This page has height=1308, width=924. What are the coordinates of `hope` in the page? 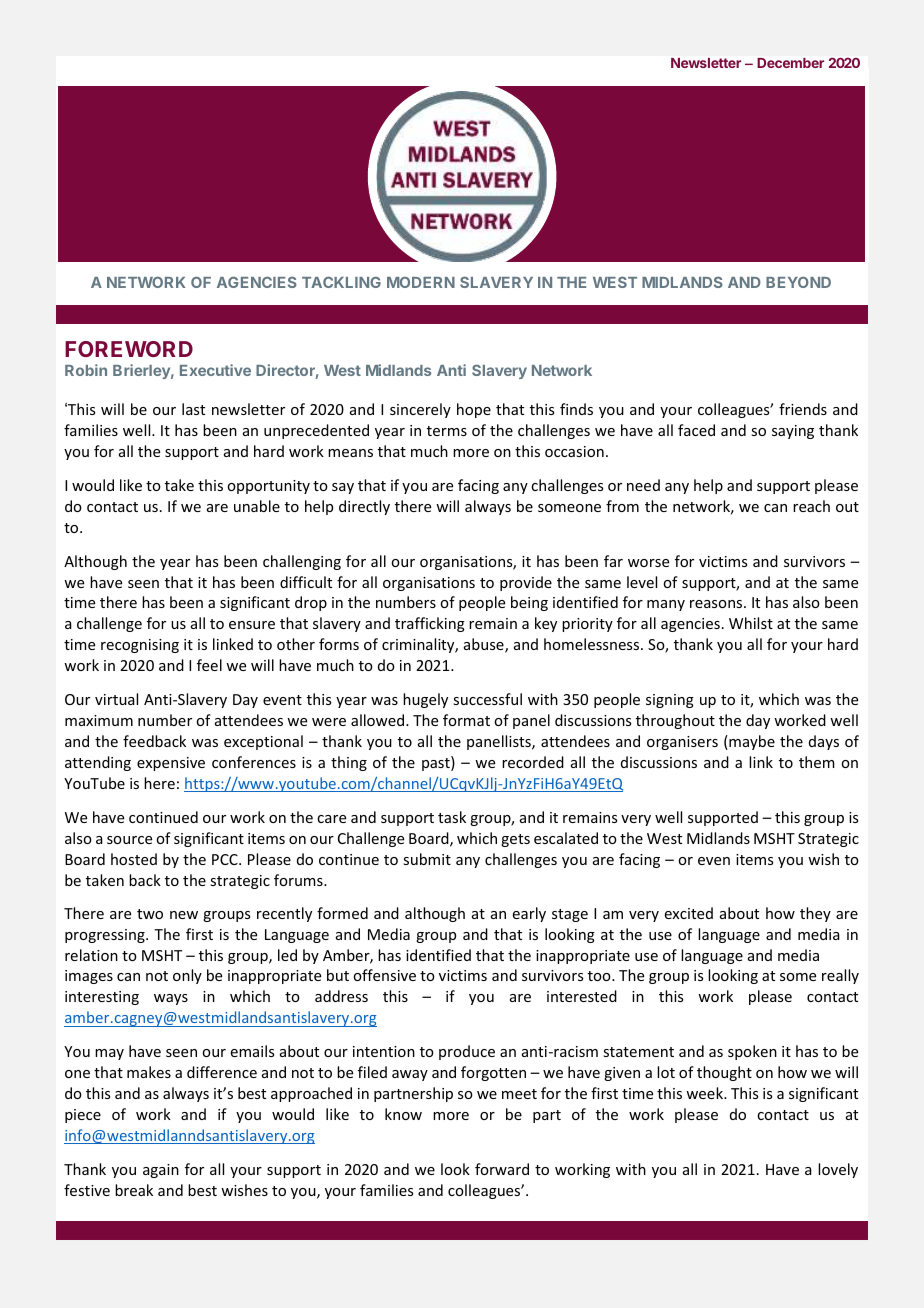 It's located at (474, 410).
